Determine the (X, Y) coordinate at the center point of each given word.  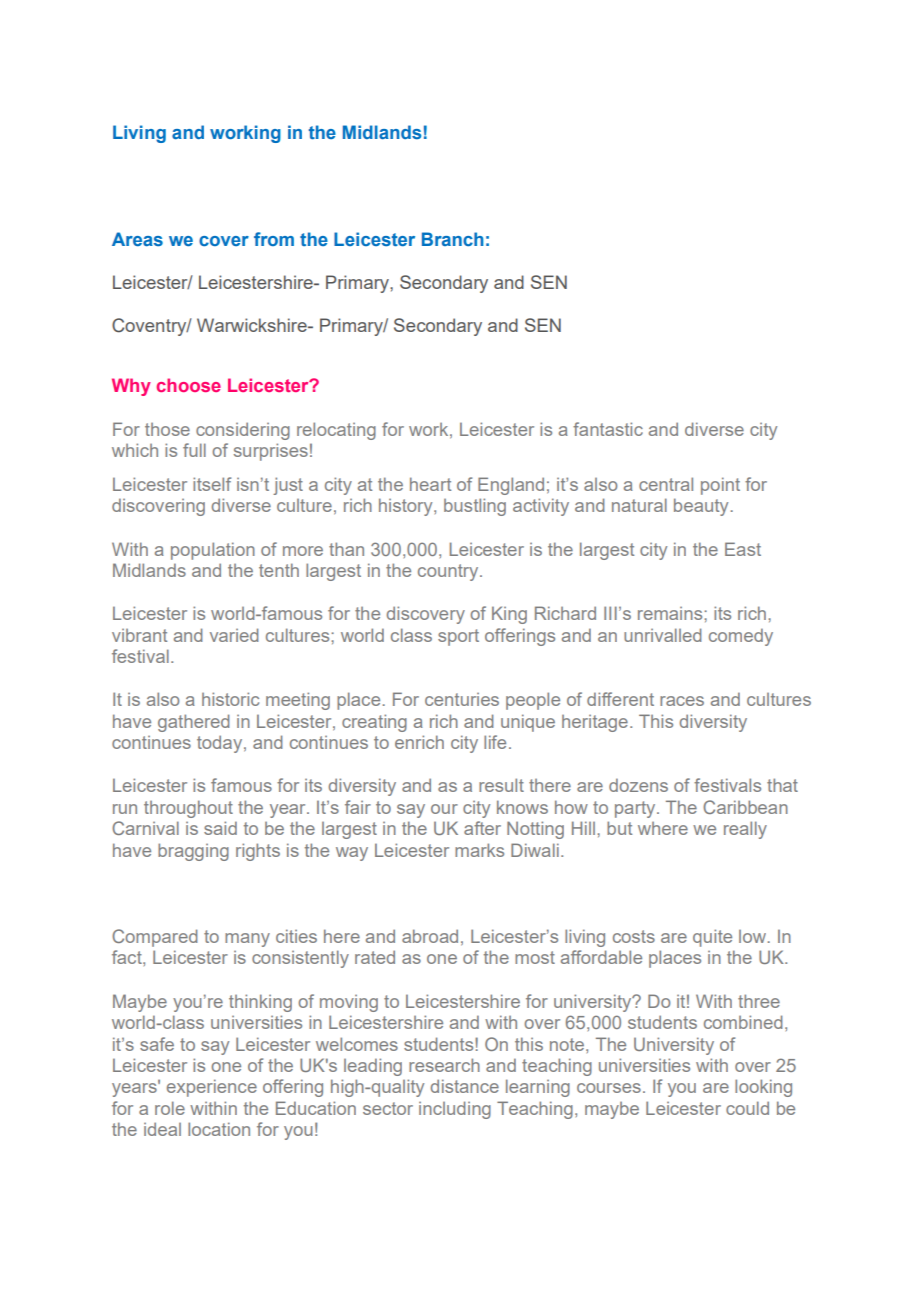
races (682, 701)
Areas (137, 239)
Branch (453, 239)
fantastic (608, 429)
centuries (462, 699)
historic (230, 699)
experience (212, 1088)
